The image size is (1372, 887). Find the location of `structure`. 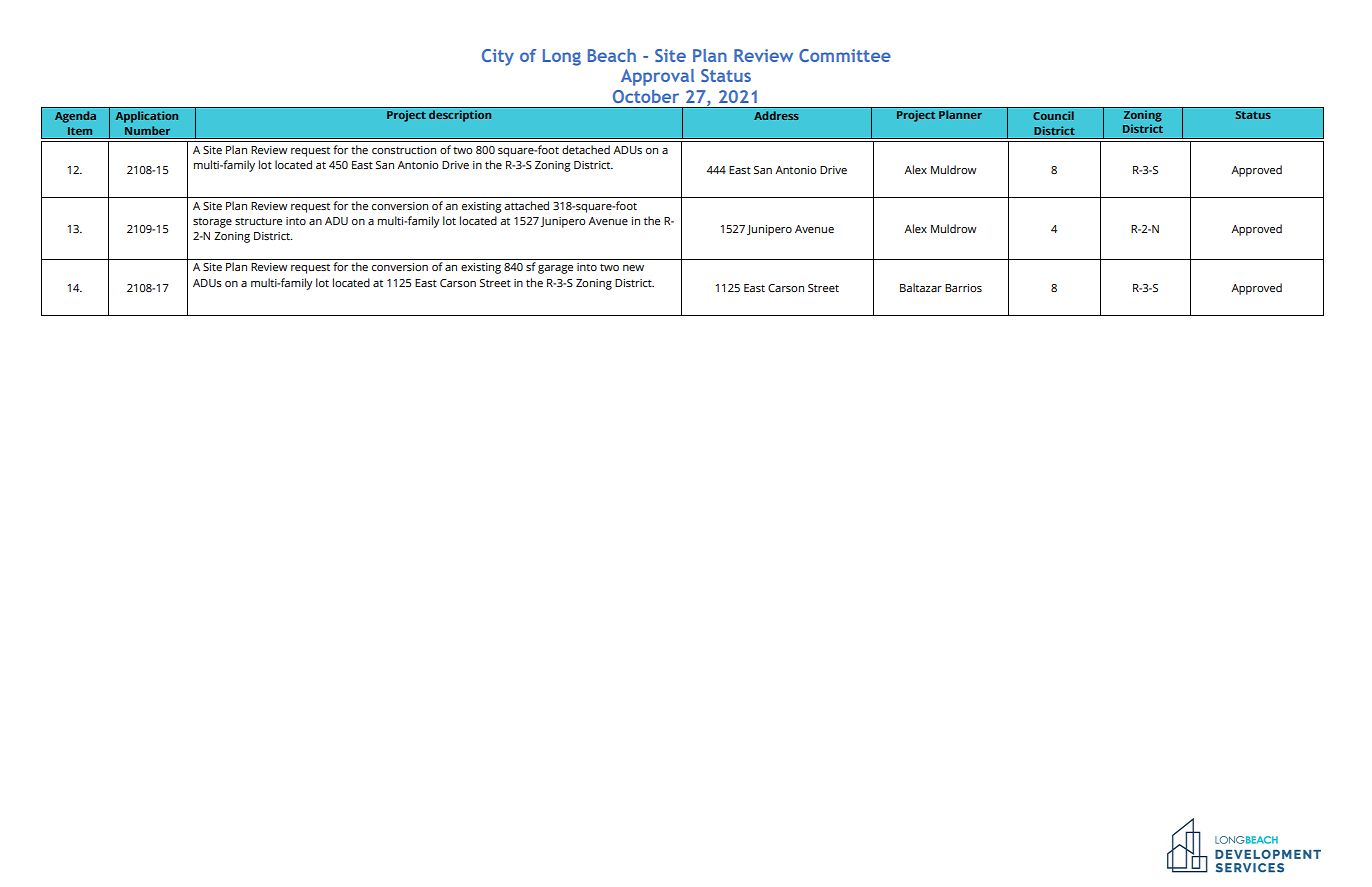

structure is located at coordinates (258, 221).
